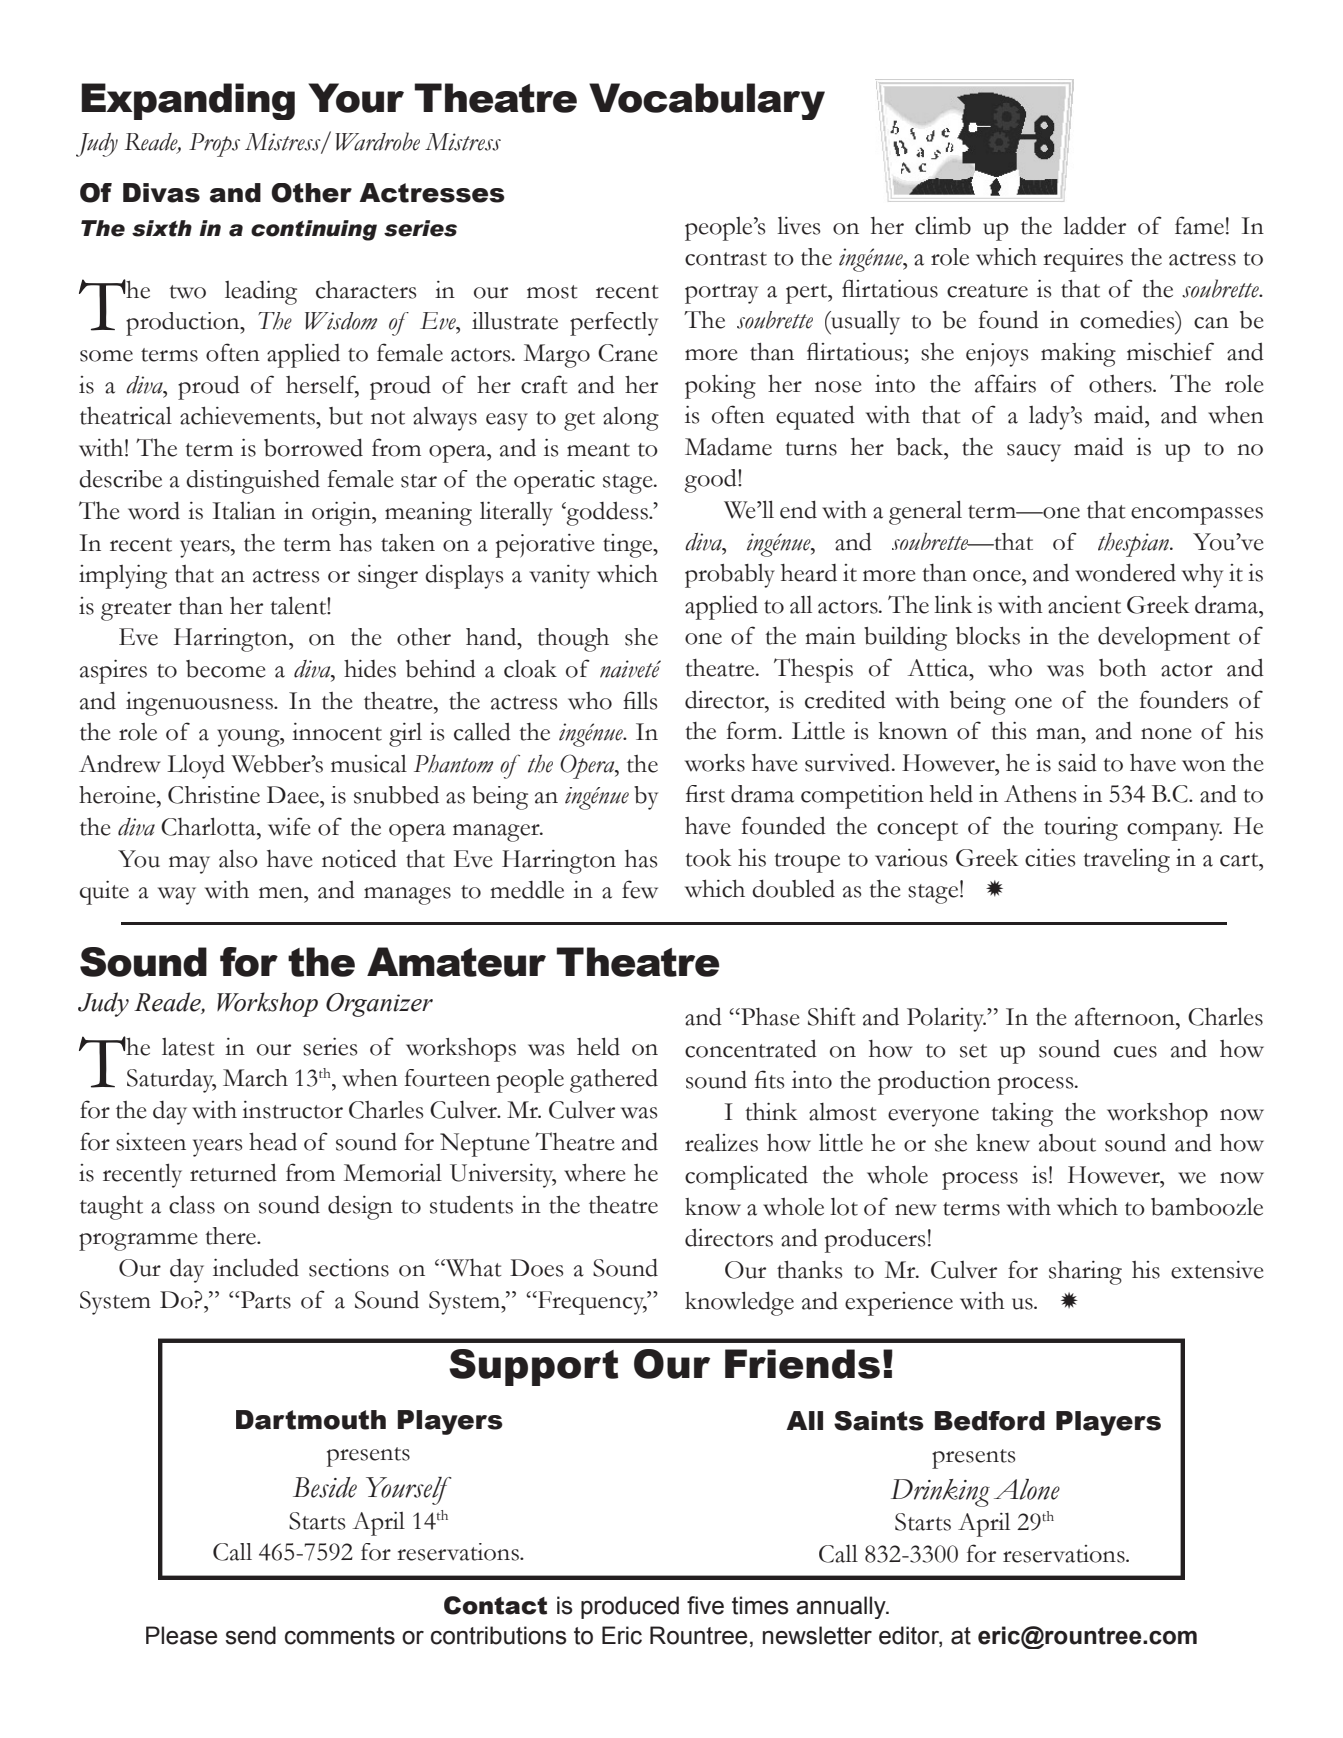 The height and width of the screenshot is (1738, 1343). Describe the element at coordinates (250, 1635) in the screenshot. I see `send` at that location.
